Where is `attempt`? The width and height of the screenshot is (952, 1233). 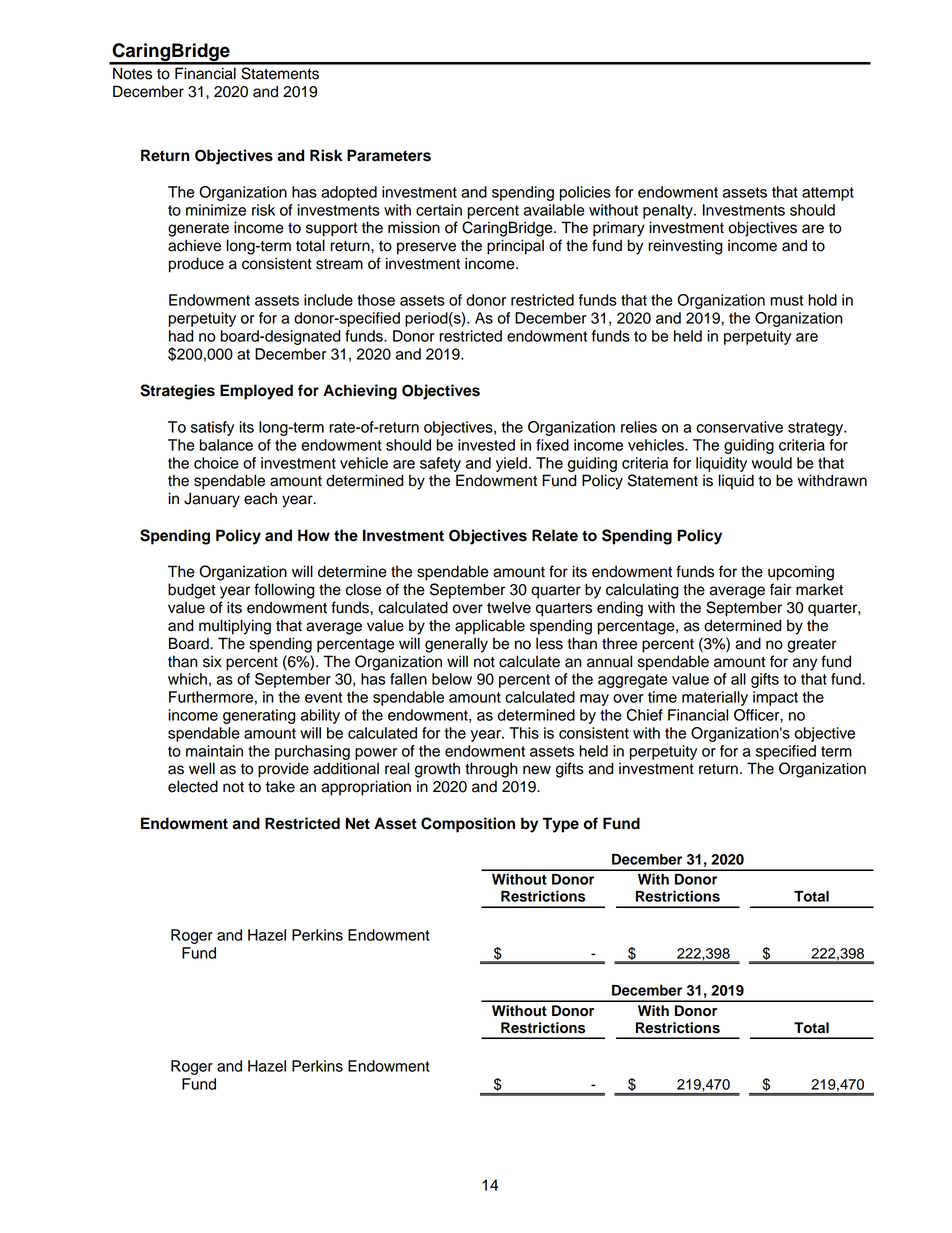
attempt is located at coordinates (828, 194).
